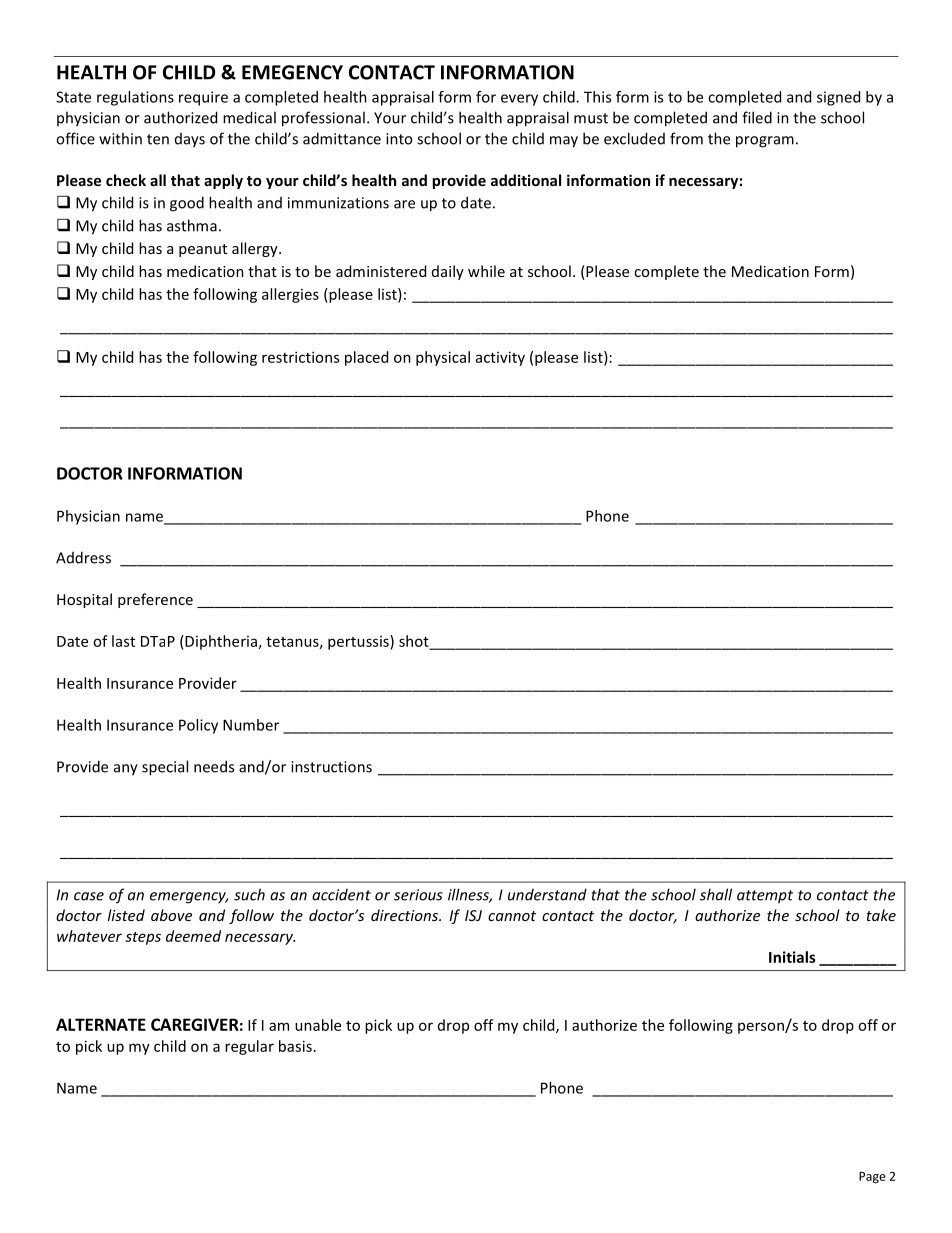 This screenshot has width=952, height=1233. Describe the element at coordinates (123, 641) in the screenshot. I see `last` at that location.
